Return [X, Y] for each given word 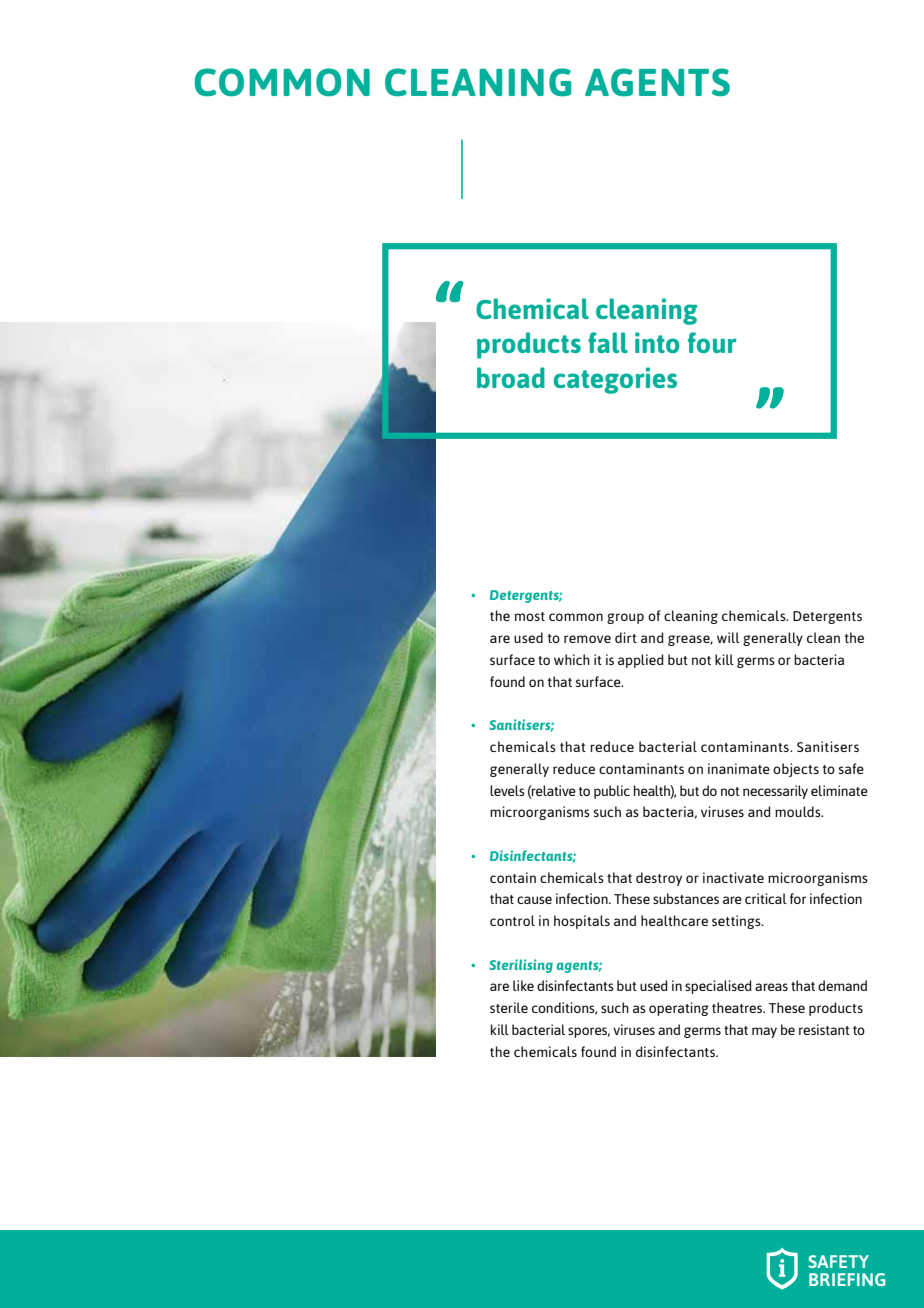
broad [511, 377]
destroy [659, 879]
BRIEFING [847, 1279]
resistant [824, 1029]
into [657, 342]
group [625, 618]
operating [679, 1009]
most [530, 616]
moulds [799, 811]
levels [507, 790]
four [712, 342]
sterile [509, 1007]
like [523, 985]
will [728, 637]
